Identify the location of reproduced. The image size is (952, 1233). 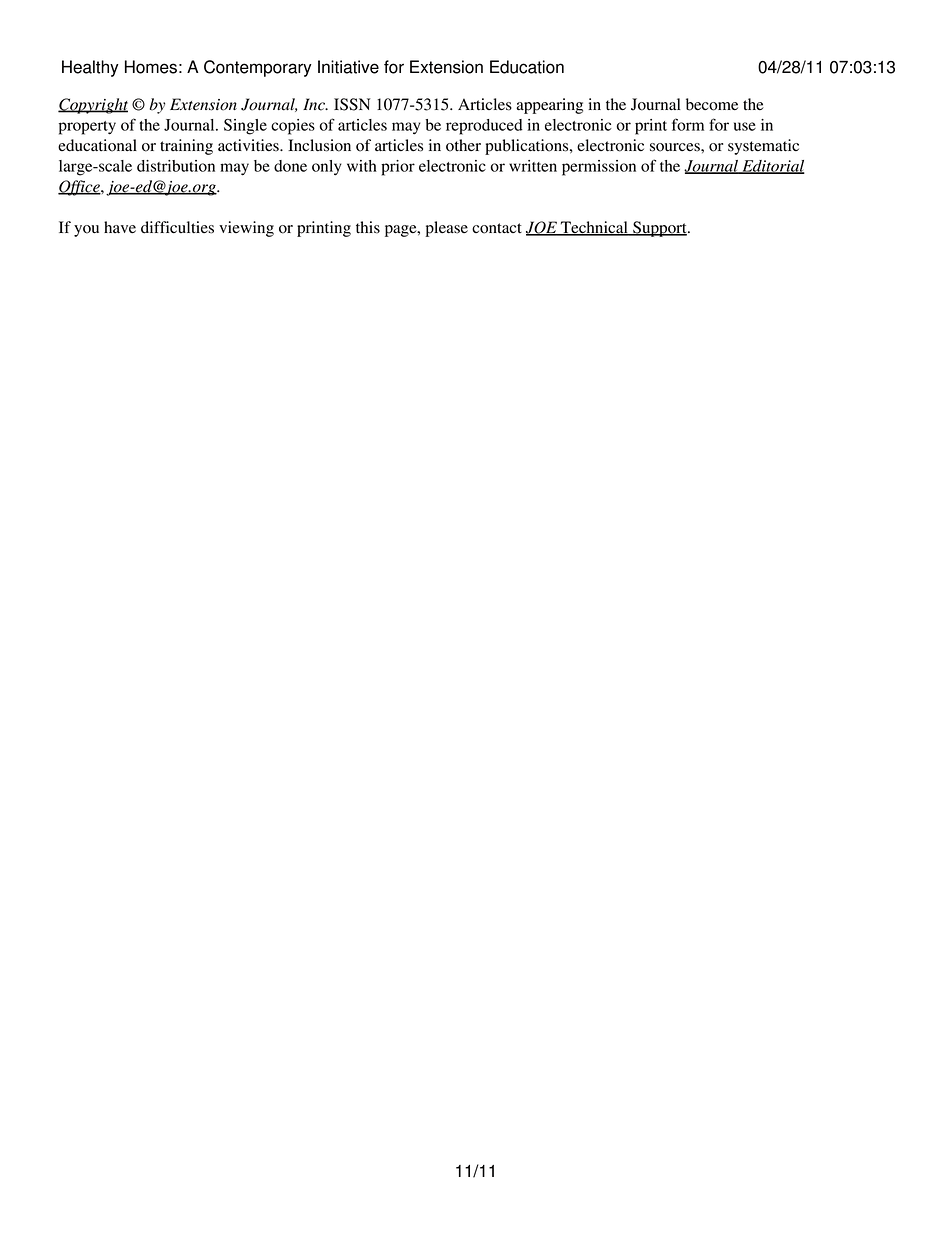
(484, 127).
